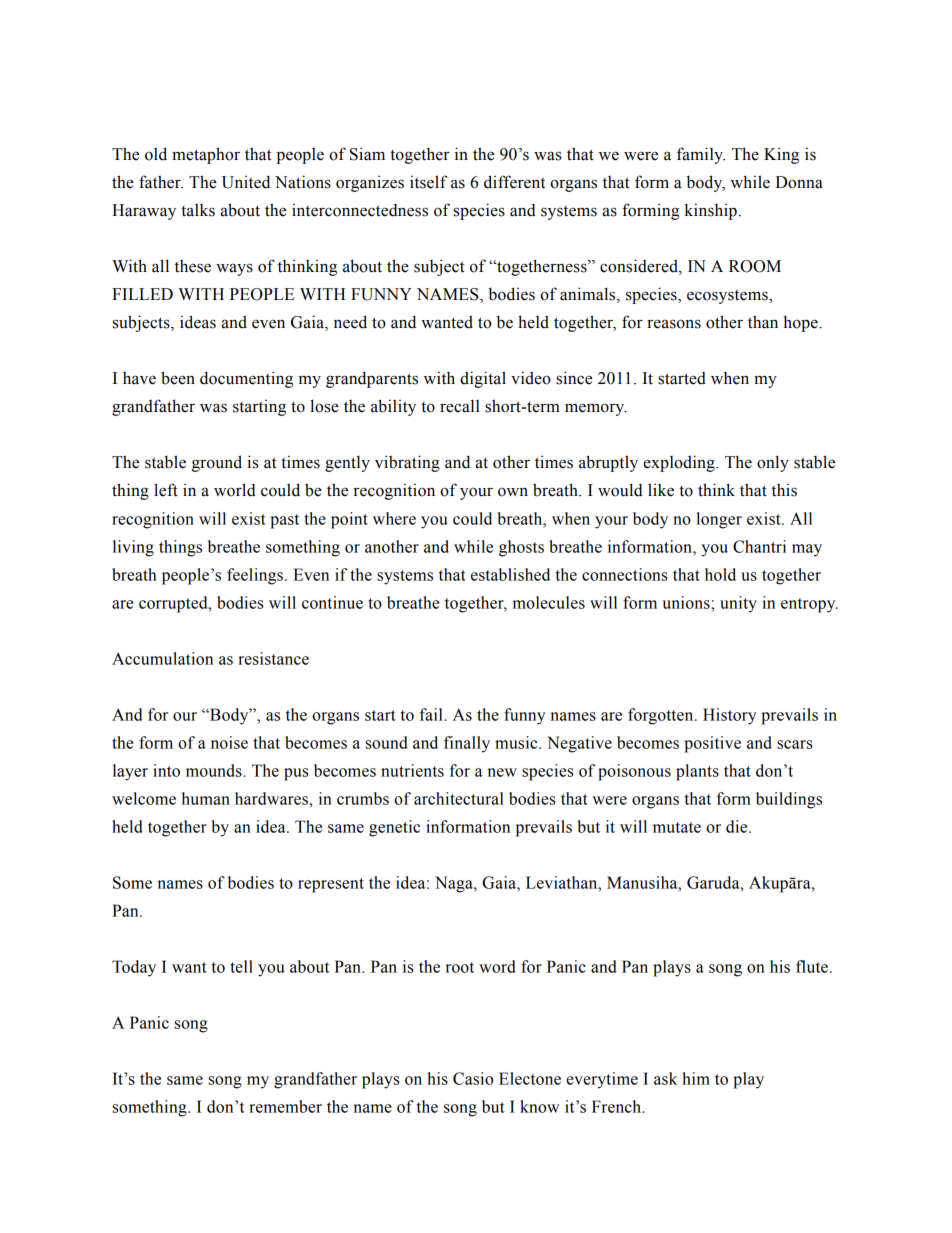  What do you see at coordinates (255, 576) in the page?
I see `feelings` at bounding box center [255, 576].
